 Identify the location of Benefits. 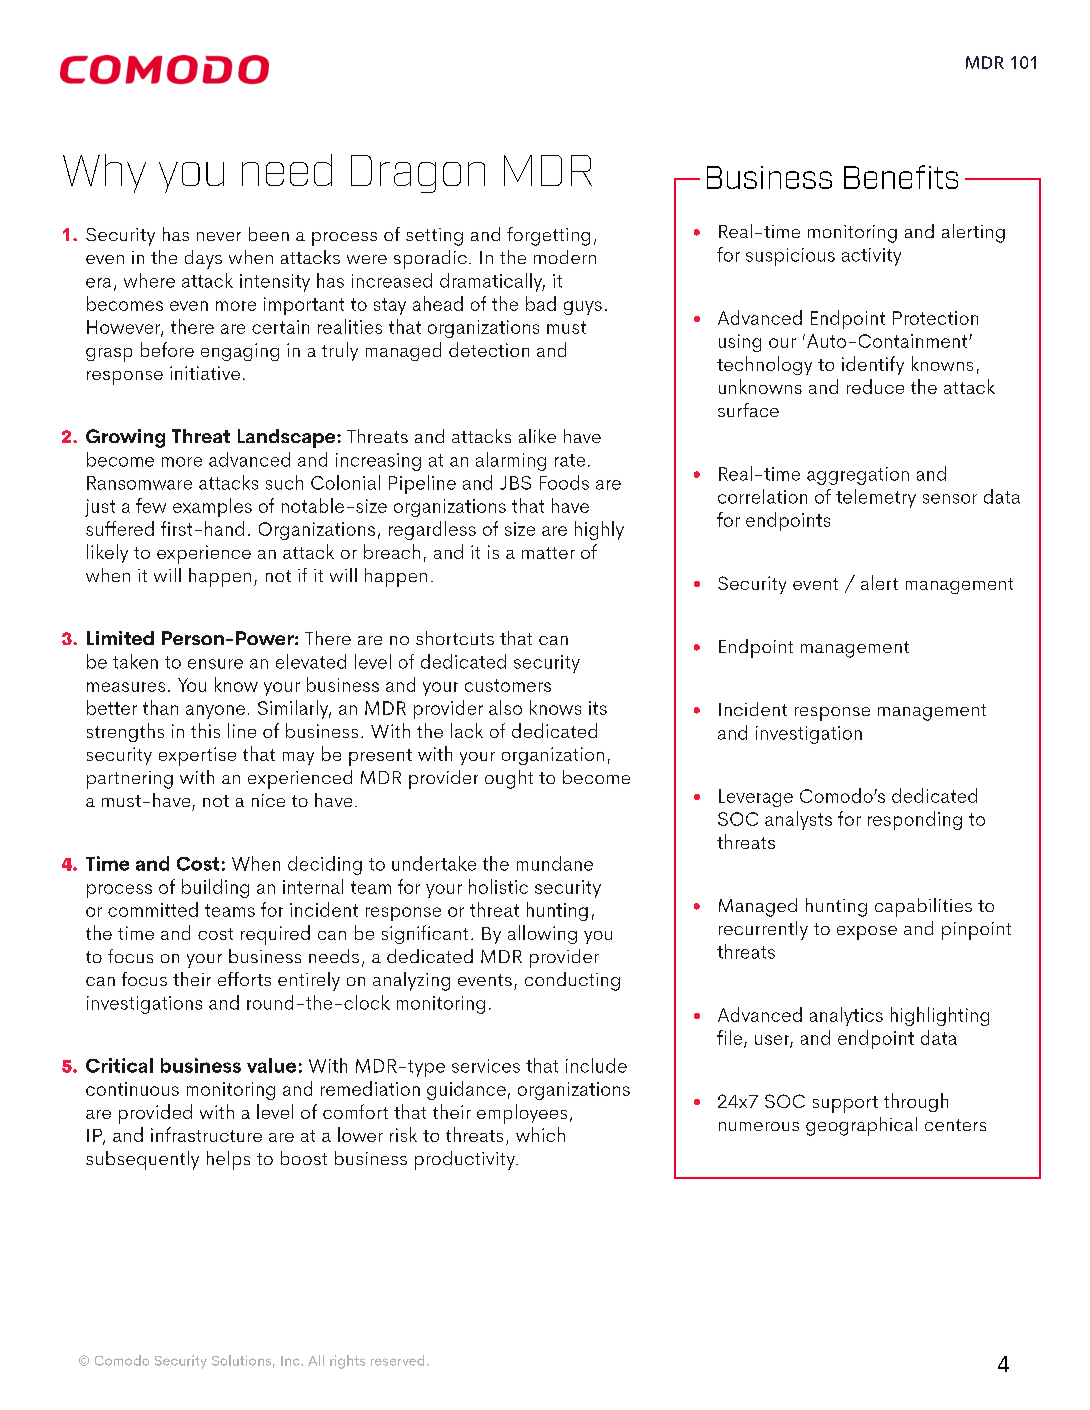
(901, 177).
